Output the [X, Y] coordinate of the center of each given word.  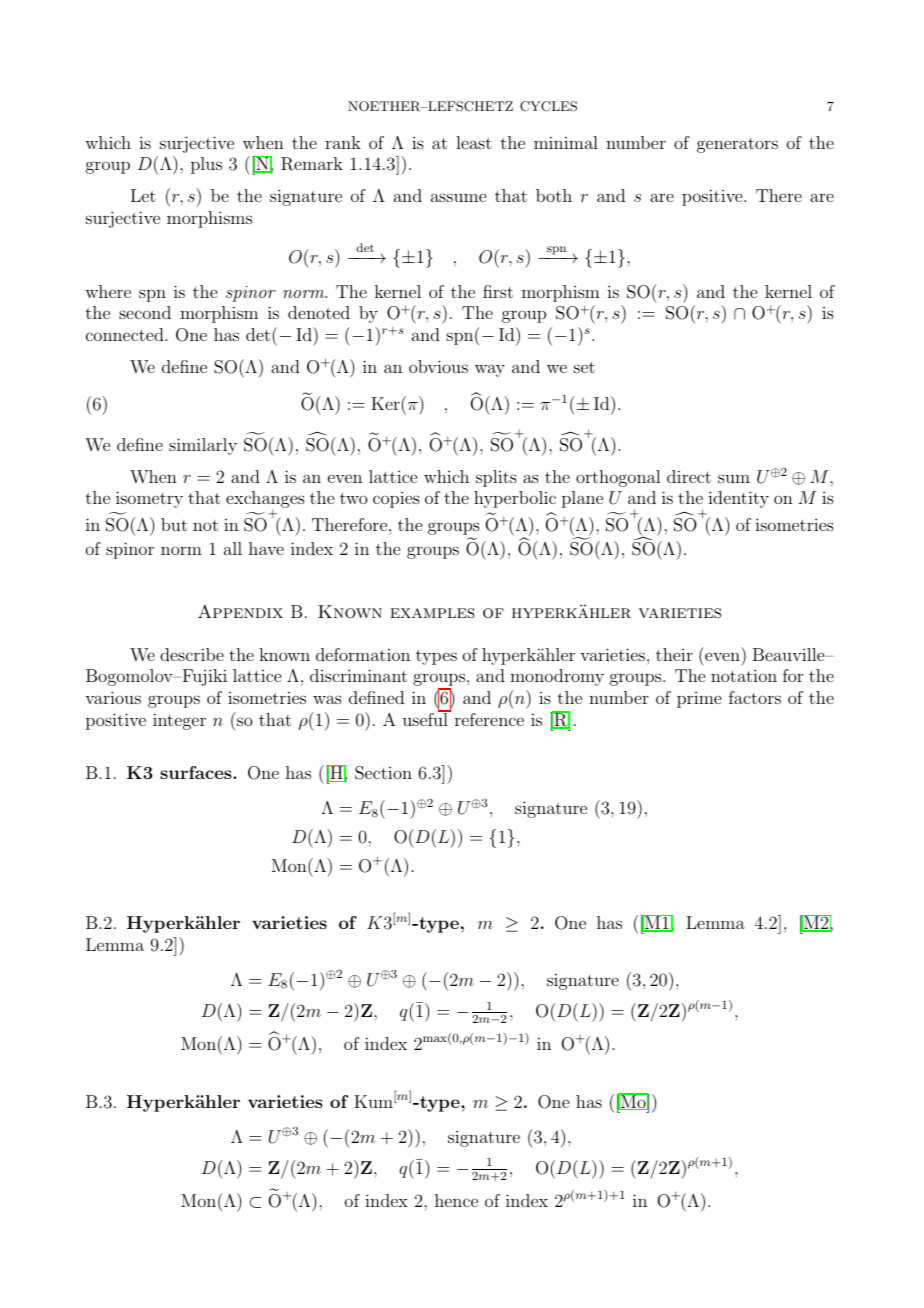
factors [755, 697]
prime [699, 700]
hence [456, 1200]
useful [426, 718]
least [474, 142]
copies [396, 500]
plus [206, 165]
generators [737, 145]
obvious [438, 366]
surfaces [197, 772]
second [145, 312]
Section [383, 773]
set [584, 367]
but [174, 524]
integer [179, 721]
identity [738, 499]
